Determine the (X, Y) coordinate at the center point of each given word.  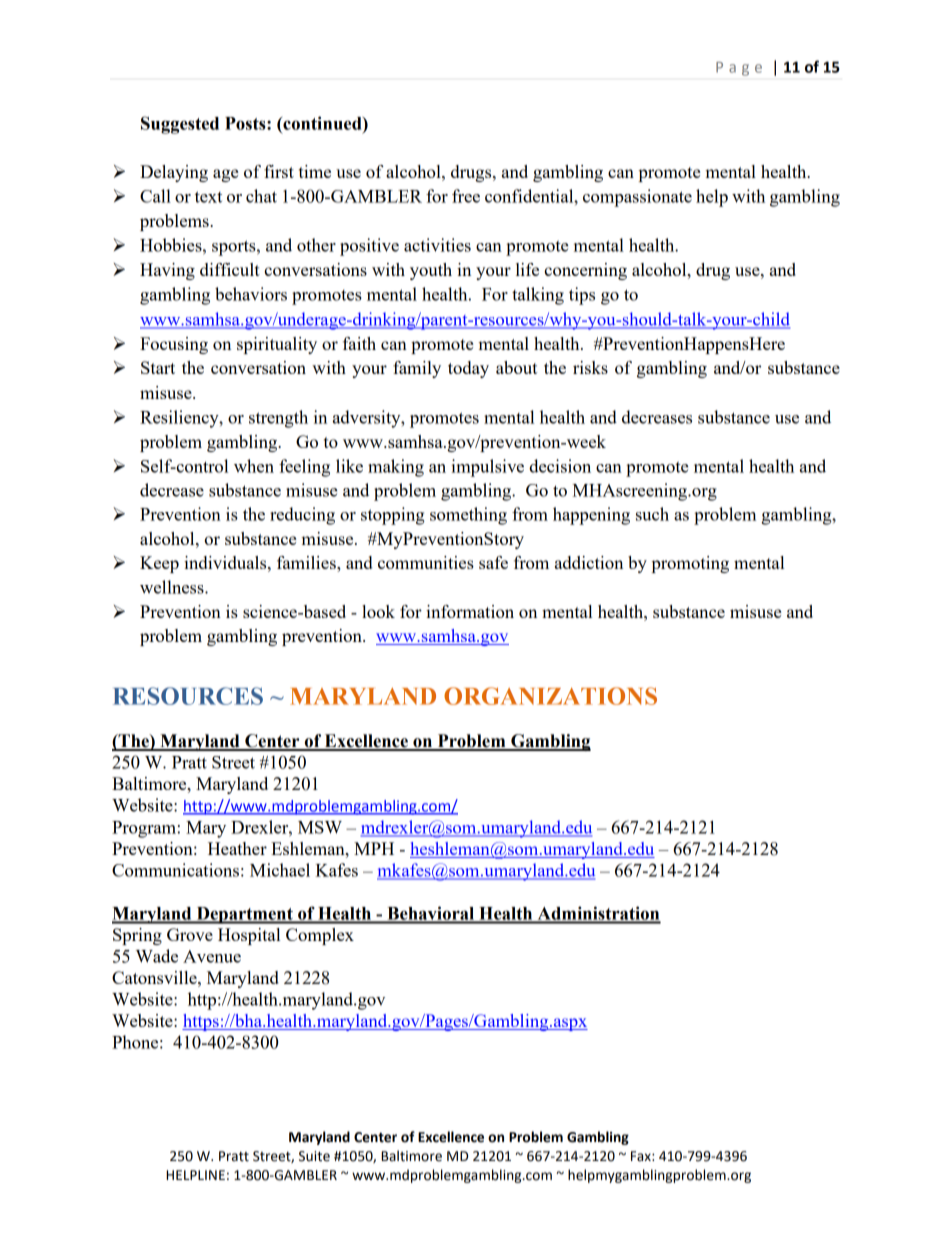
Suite (314, 1156)
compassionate (637, 198)
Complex (320, 936)
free (466, 196)
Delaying (174, 173)
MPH (374, 848)
